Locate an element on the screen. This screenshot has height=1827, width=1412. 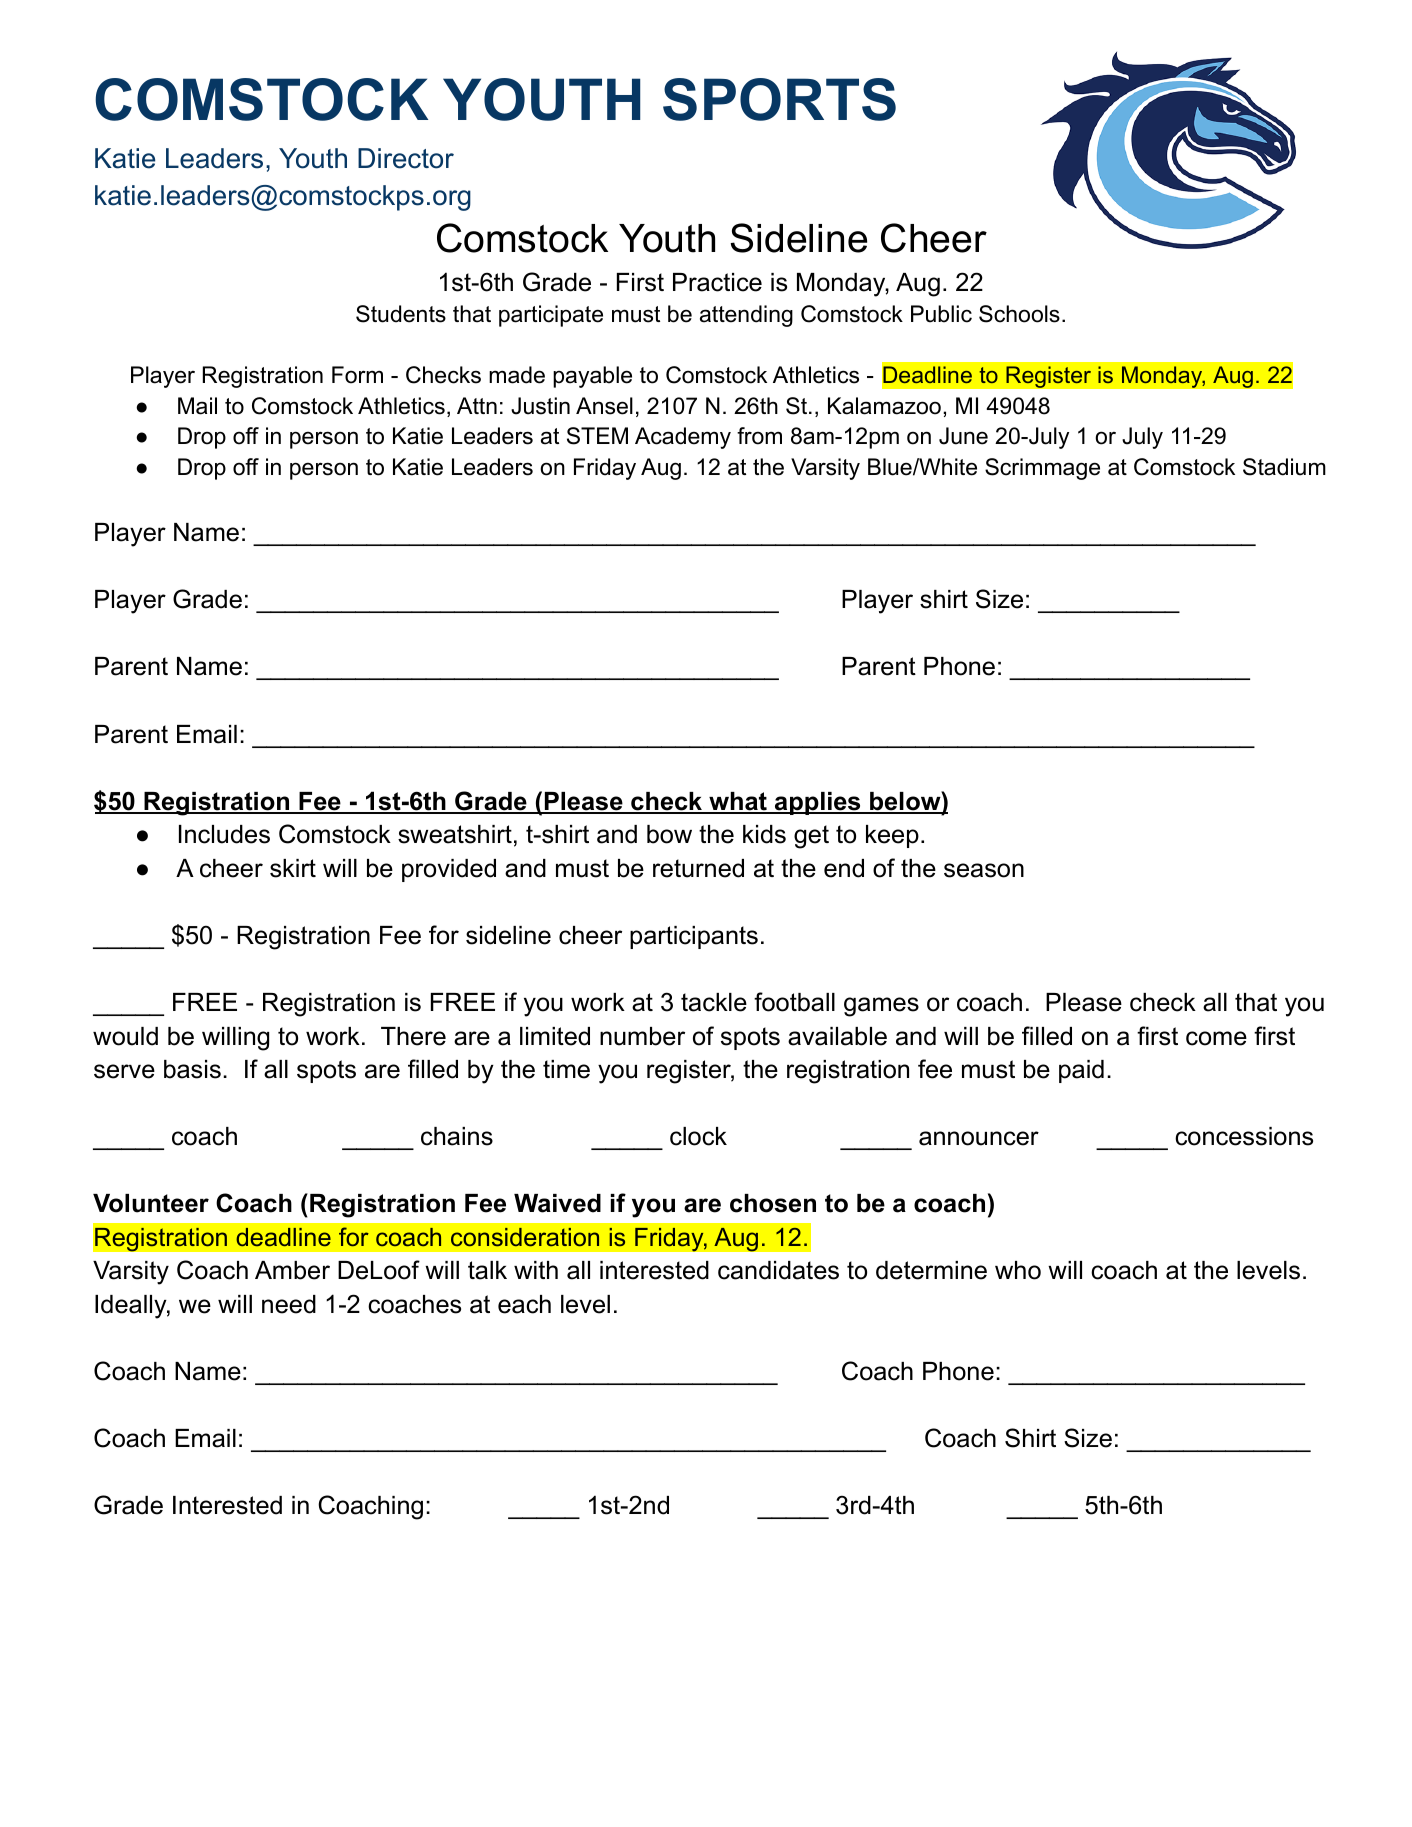
Director is located at coordinates (406, 158).
